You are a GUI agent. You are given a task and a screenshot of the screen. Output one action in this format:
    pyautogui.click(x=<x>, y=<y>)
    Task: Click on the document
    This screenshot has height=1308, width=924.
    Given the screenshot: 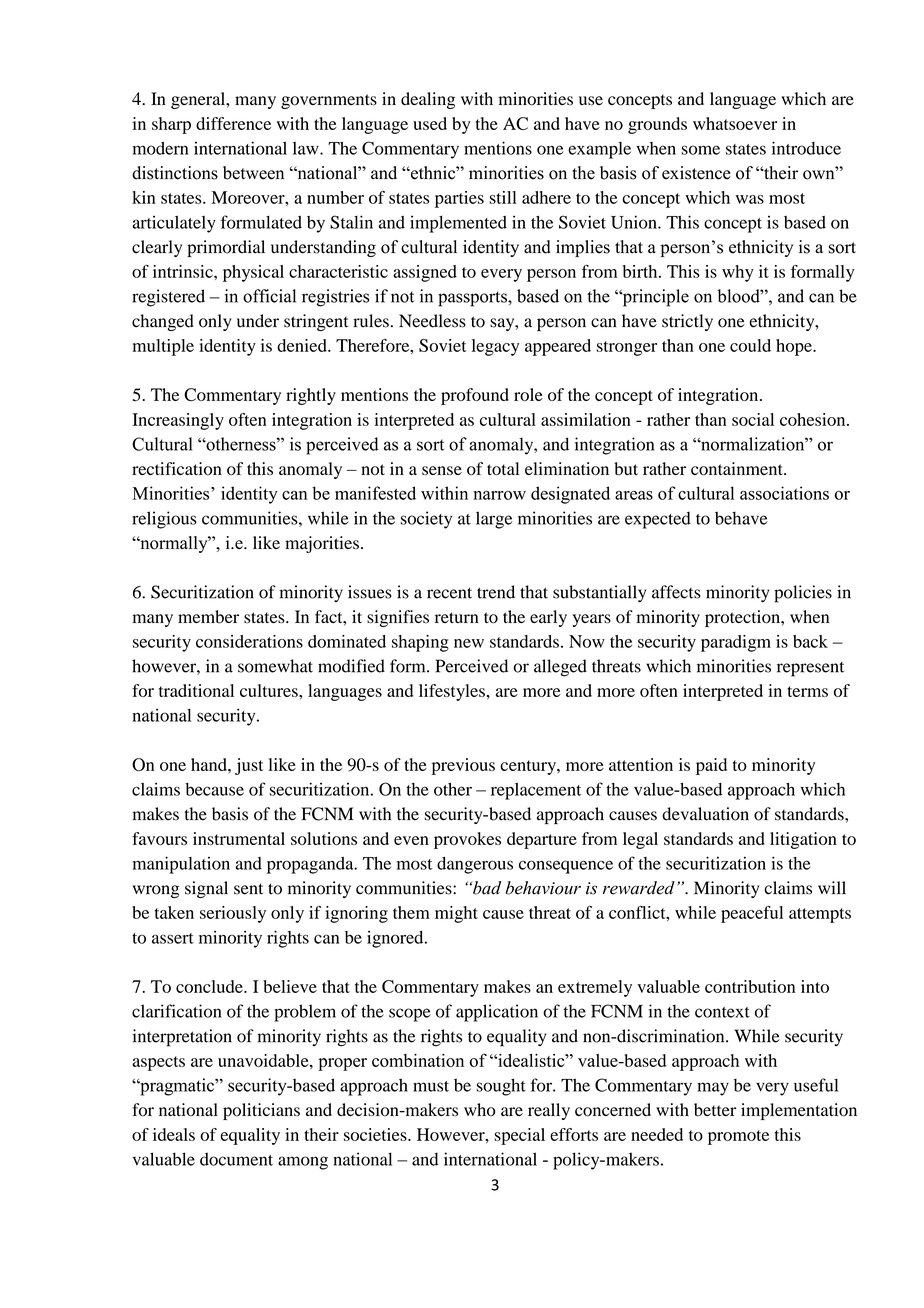 What is the action you would take?
    pyautogui.click(x=236, y=1159)
